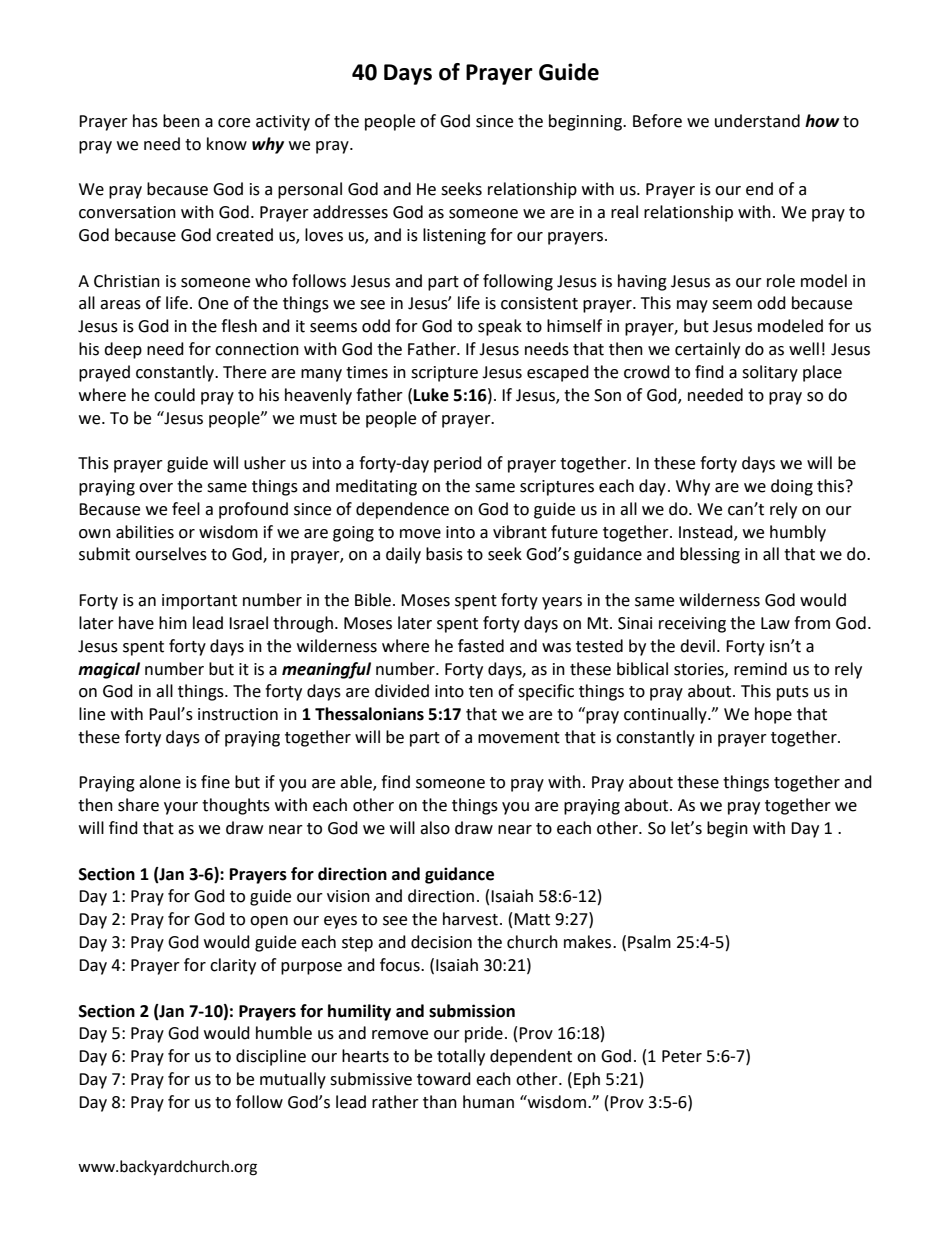 The image size is (952, 1233). I want to click on been, so click(181, 121).
